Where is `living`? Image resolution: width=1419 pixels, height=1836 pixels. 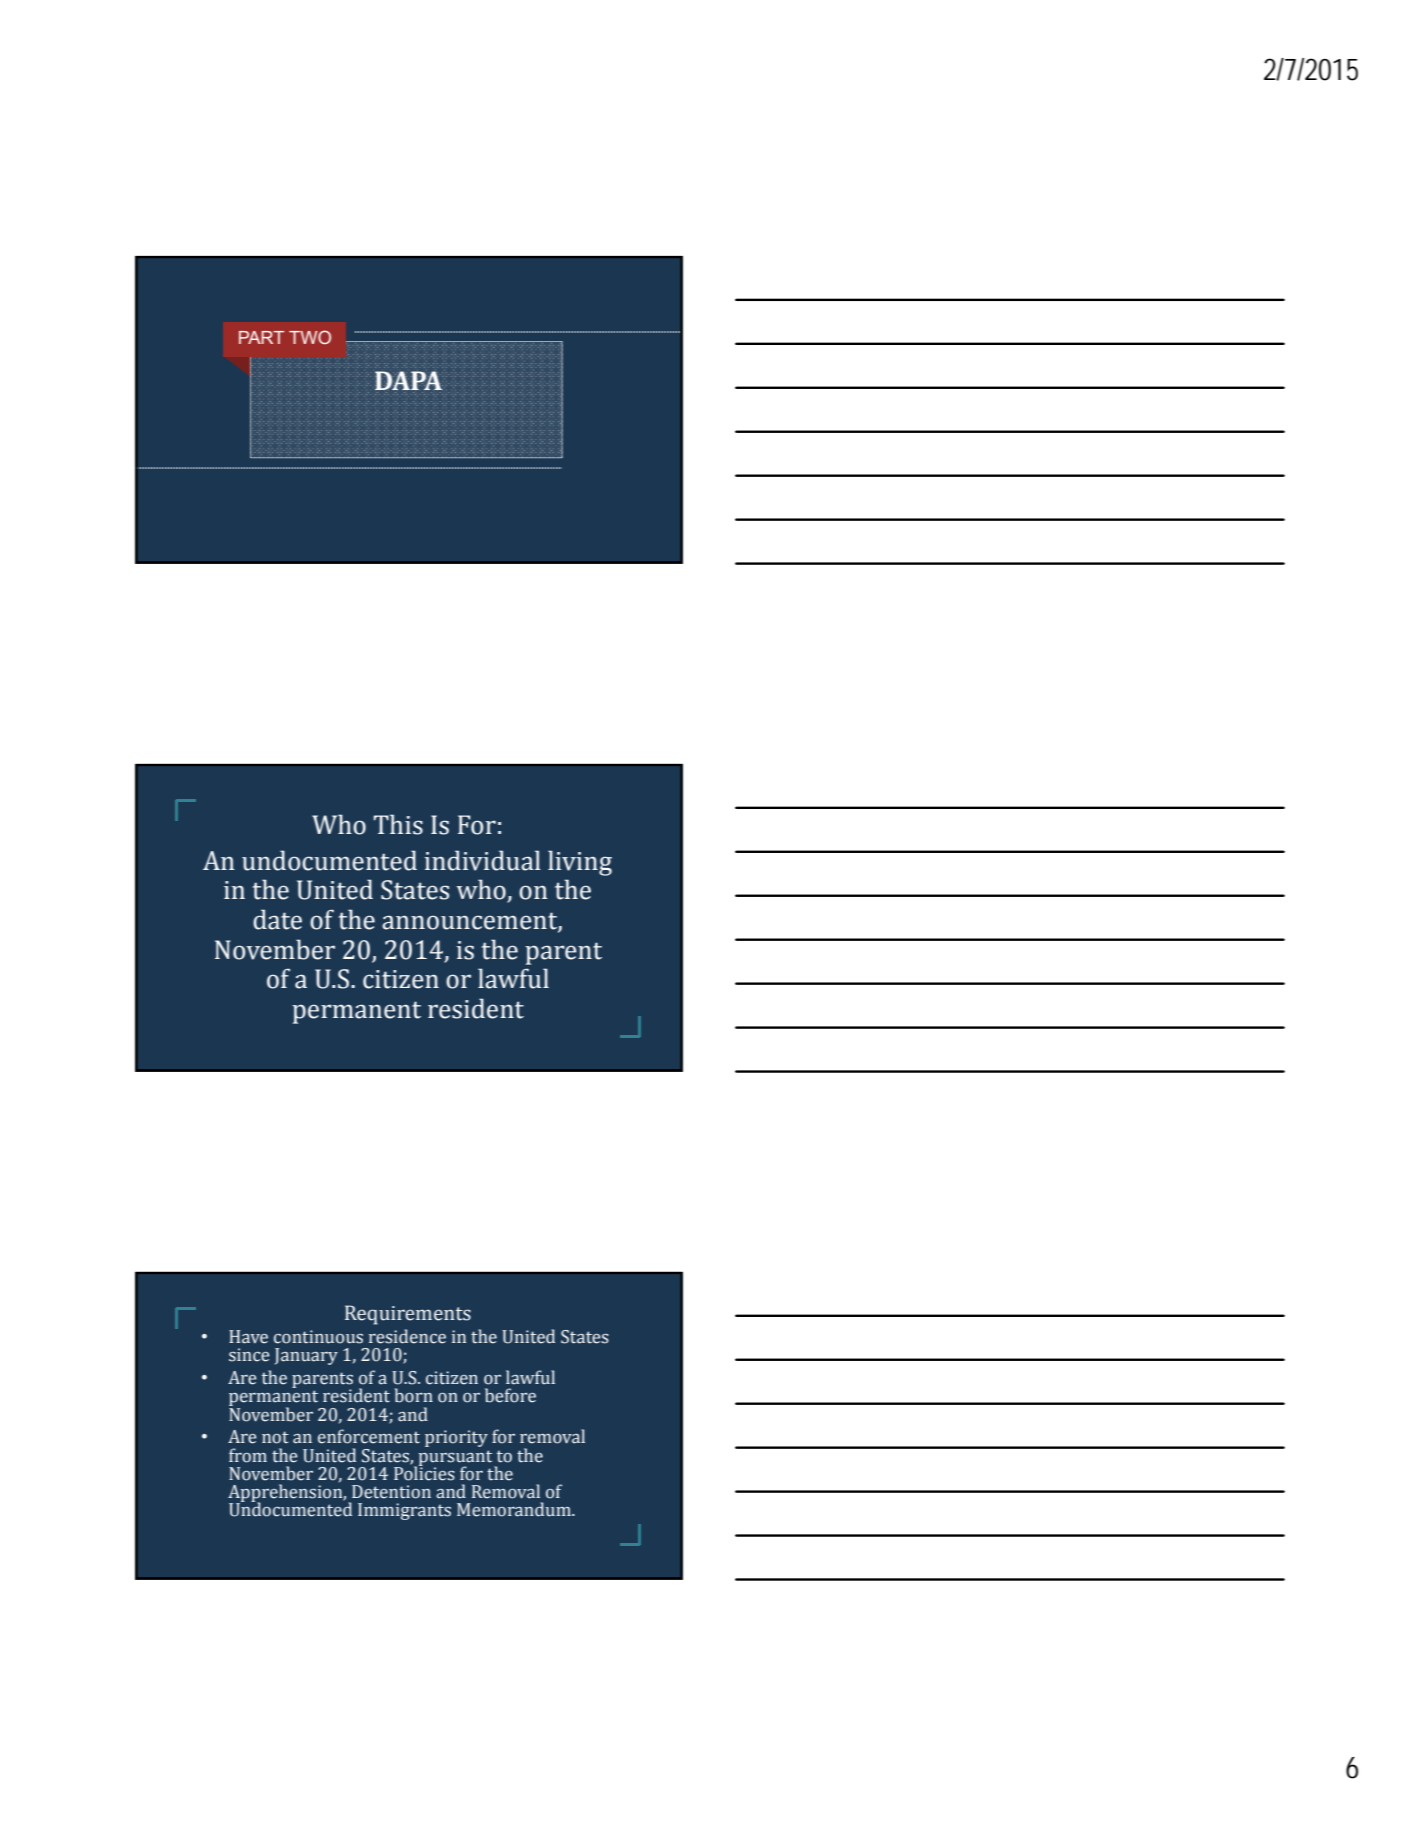 living is located at coordinates (580, 863).
